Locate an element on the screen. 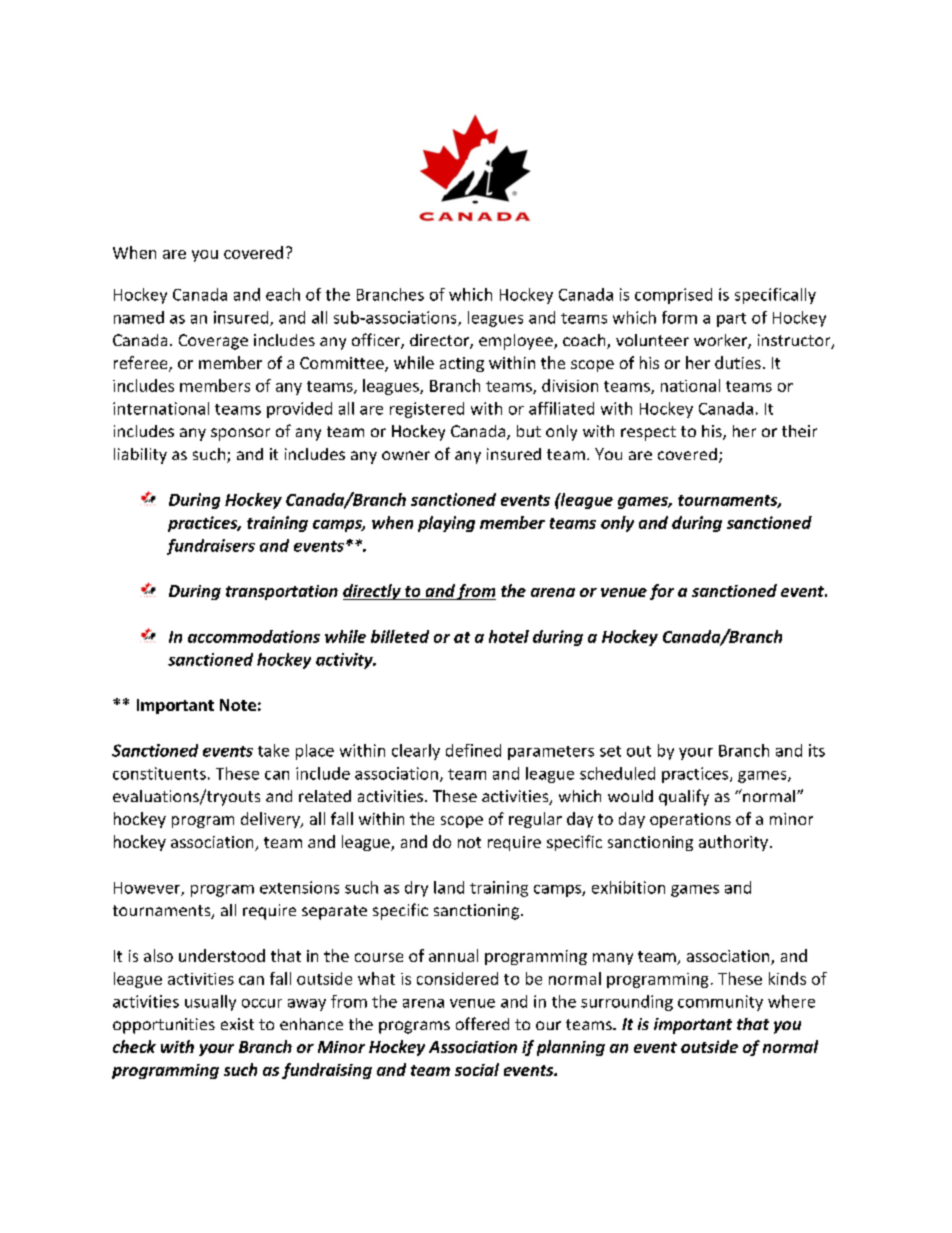 The width and height of the screenshot is (952, 1233). regular is located at coordinates (535, 820).
